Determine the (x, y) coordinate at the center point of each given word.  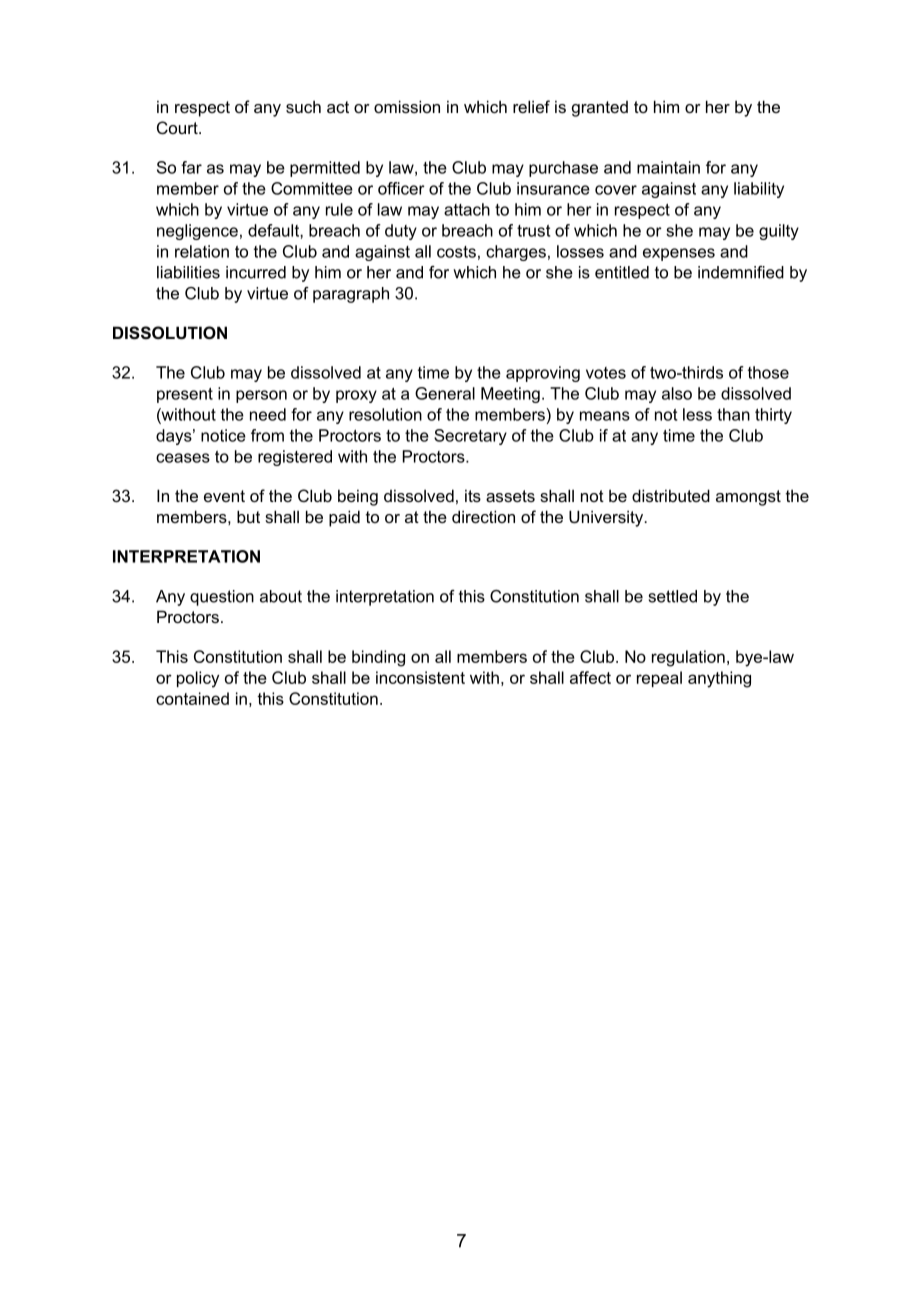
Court (178, 127)
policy (198, 679)
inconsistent (420, 677)
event (224, 496)
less (697, 414)
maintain (668, 167)
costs (456, 252)
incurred (256, 272)
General (445, 393)
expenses (679, 254)
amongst (748, 498)
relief (531, 106)
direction (483, 516)
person (261, 396)
